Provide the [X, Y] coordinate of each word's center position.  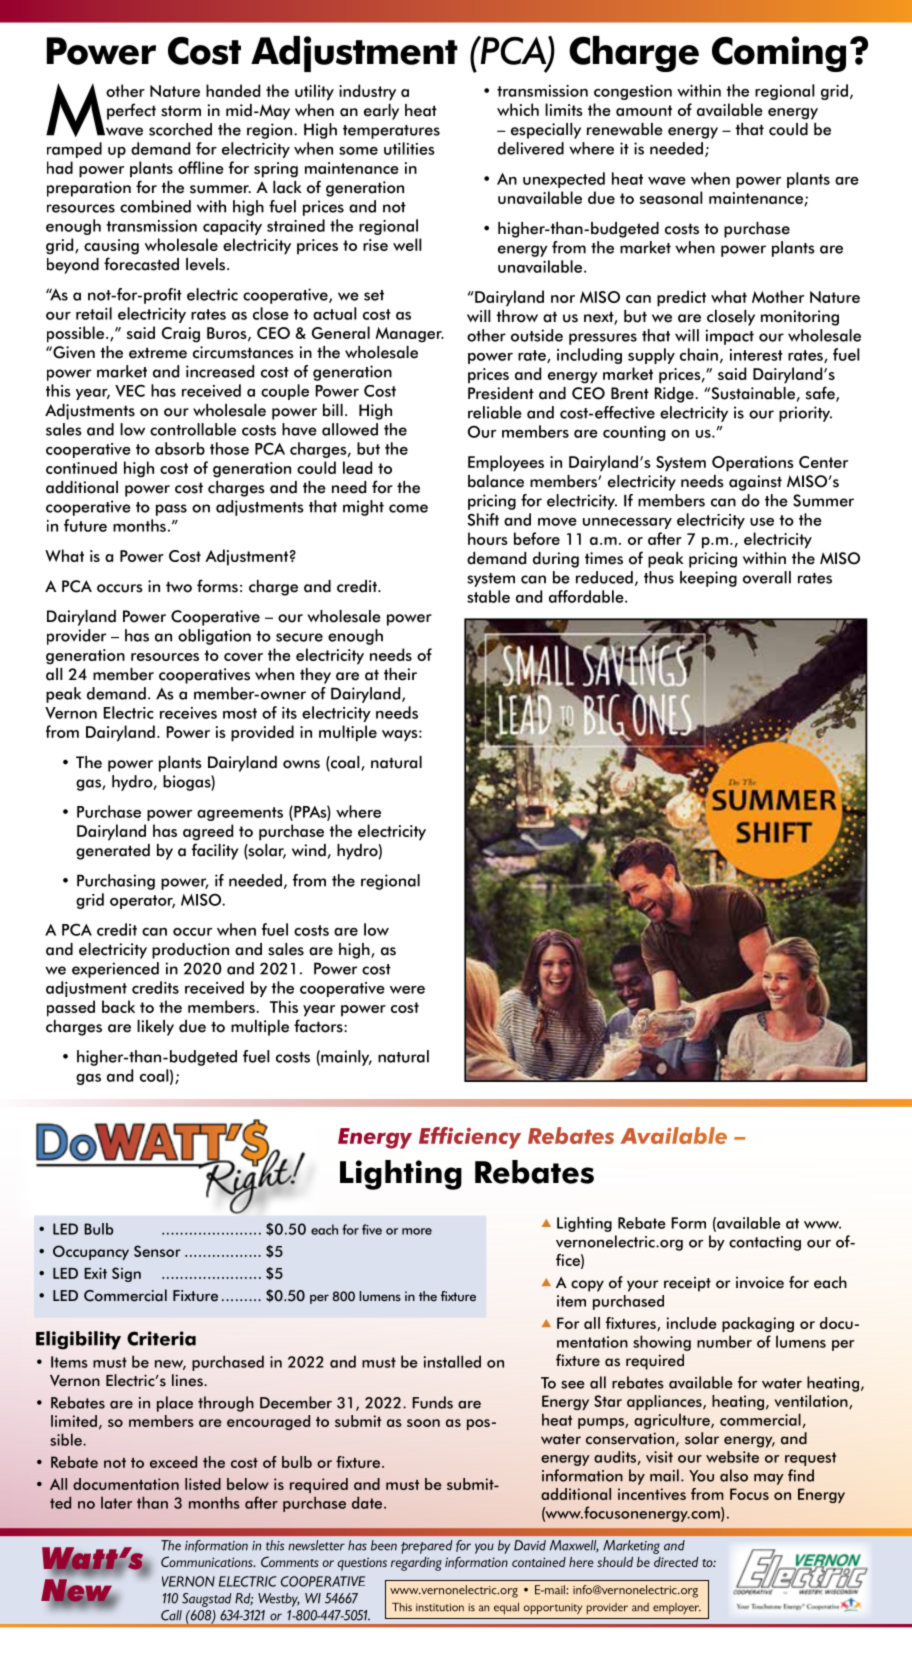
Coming [779, 54]
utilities [409, 148]
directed [676, 1562]
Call [171, 1615]
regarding [416, 1564]
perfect [131, 111]
